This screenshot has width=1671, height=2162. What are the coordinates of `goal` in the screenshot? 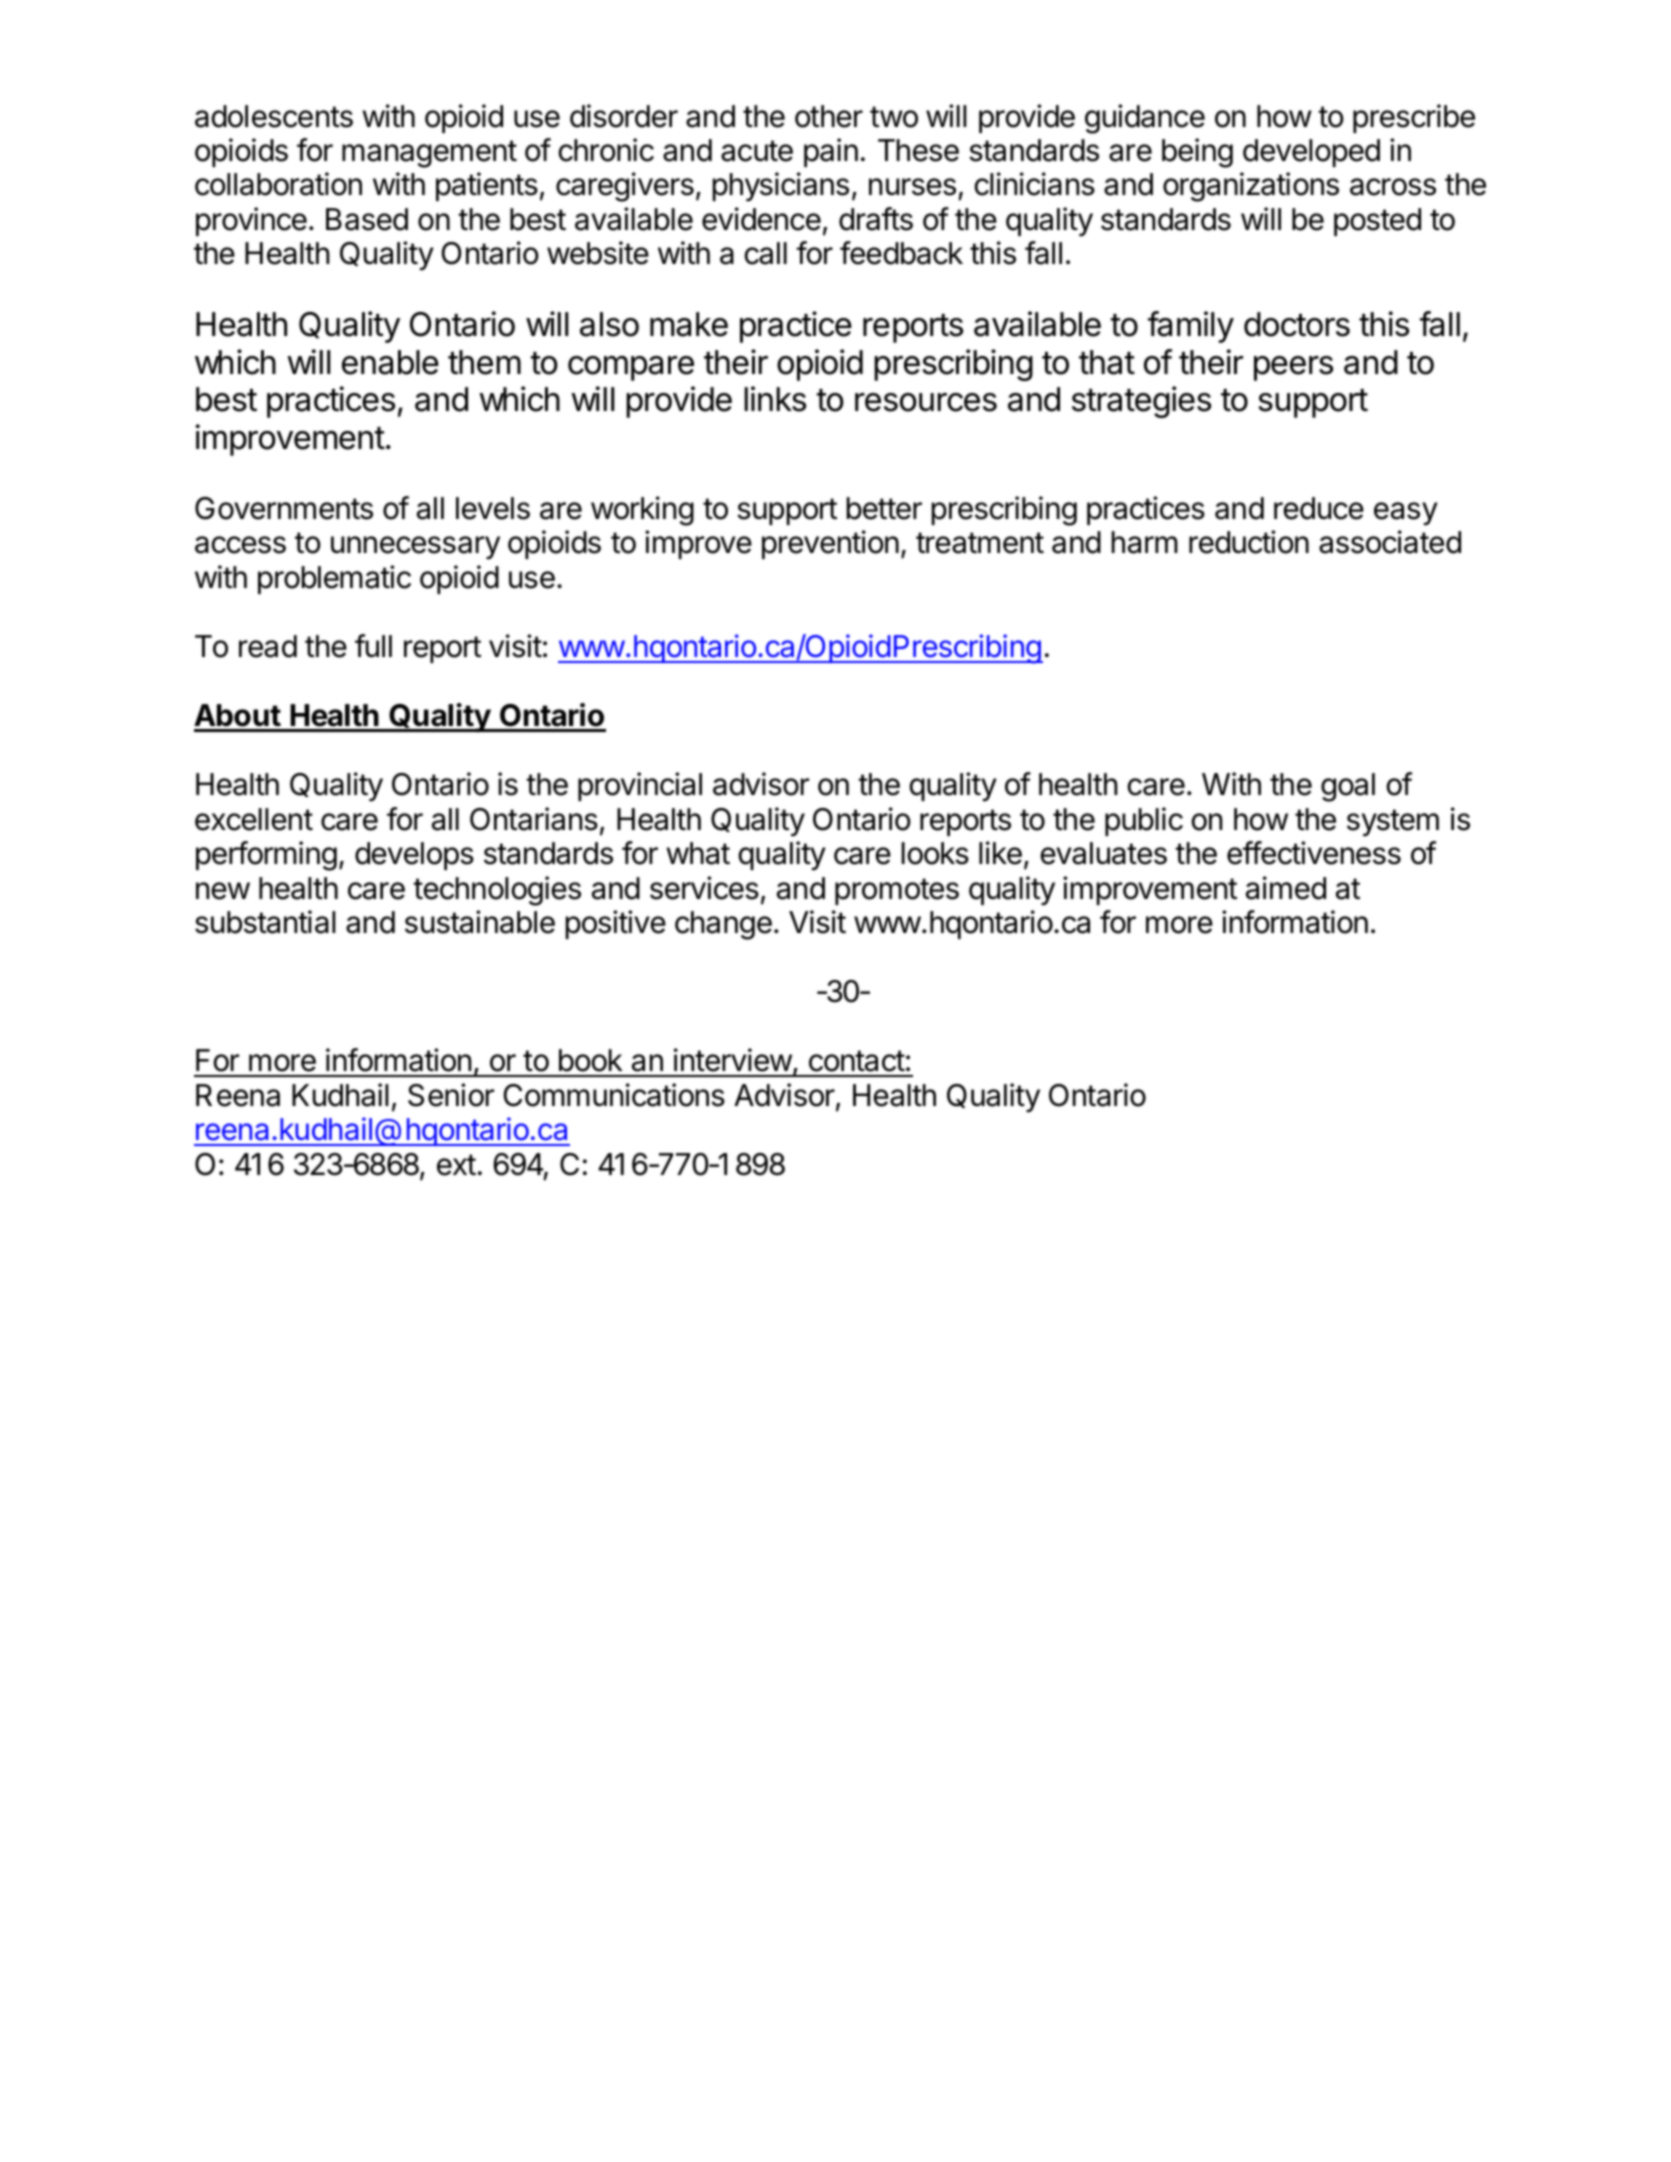 It's located at (1348, 787).
